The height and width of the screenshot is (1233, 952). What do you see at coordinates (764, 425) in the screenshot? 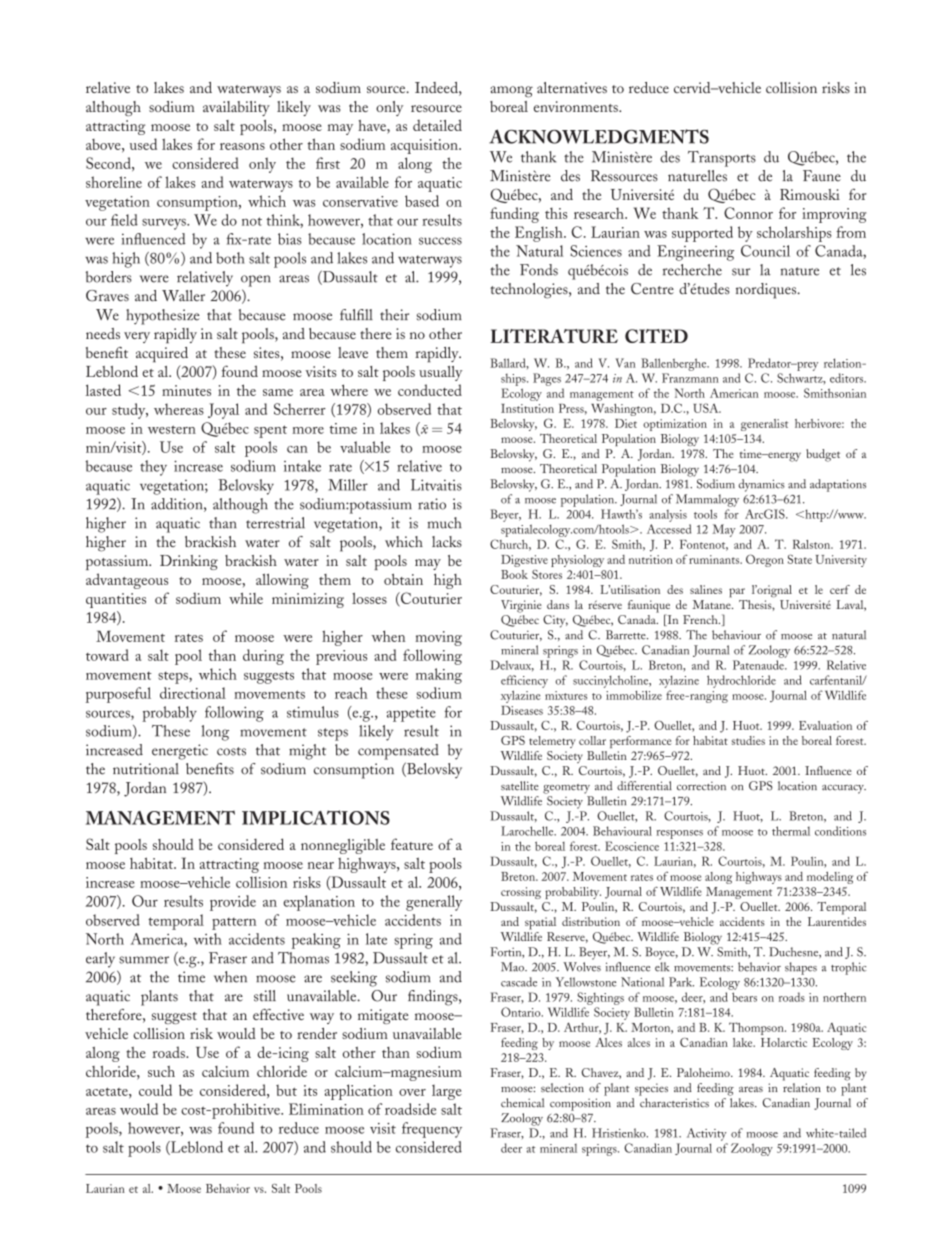
I see `generalist` at bounding box center [764, 425].
